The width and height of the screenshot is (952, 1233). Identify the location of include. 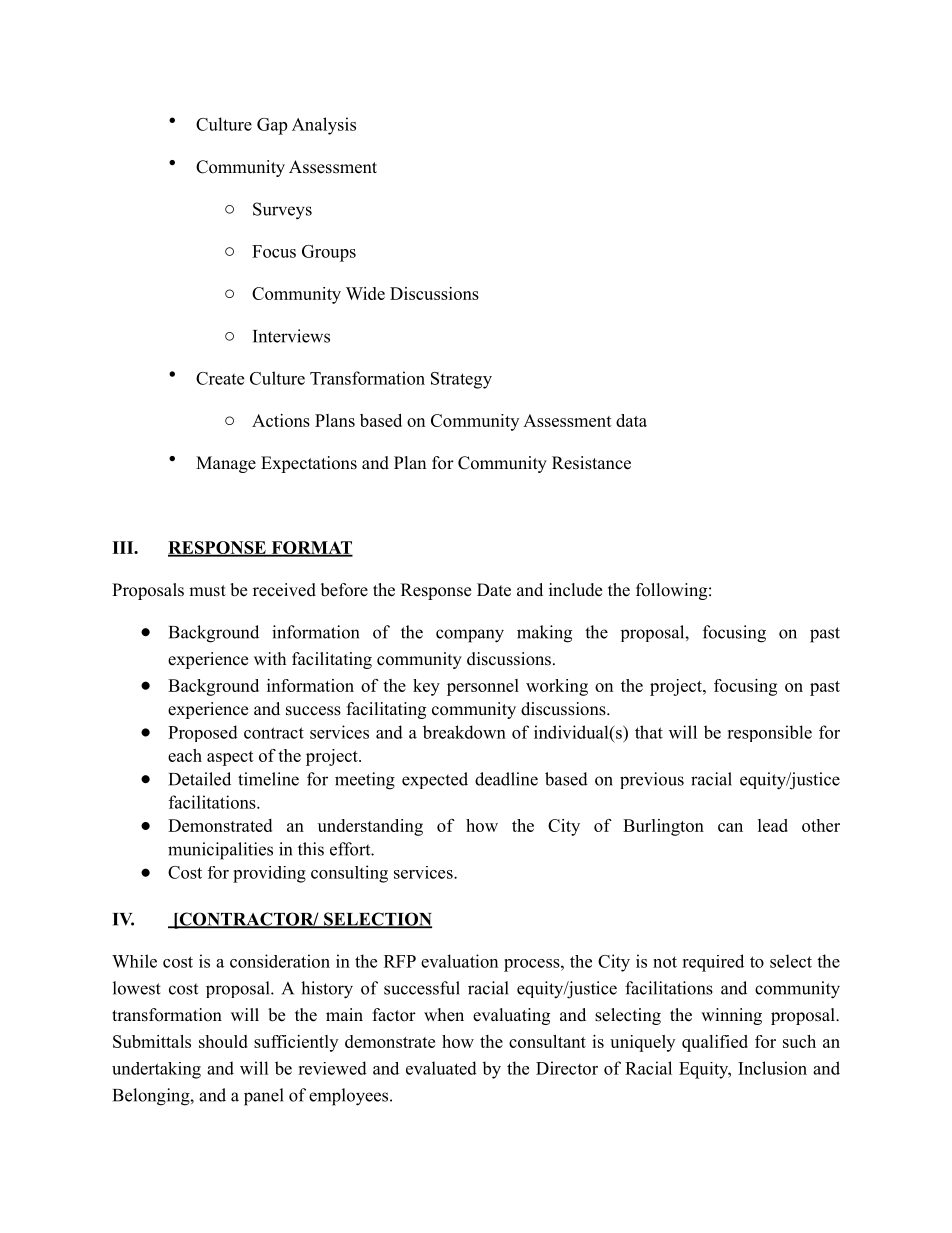
(575, 590).
